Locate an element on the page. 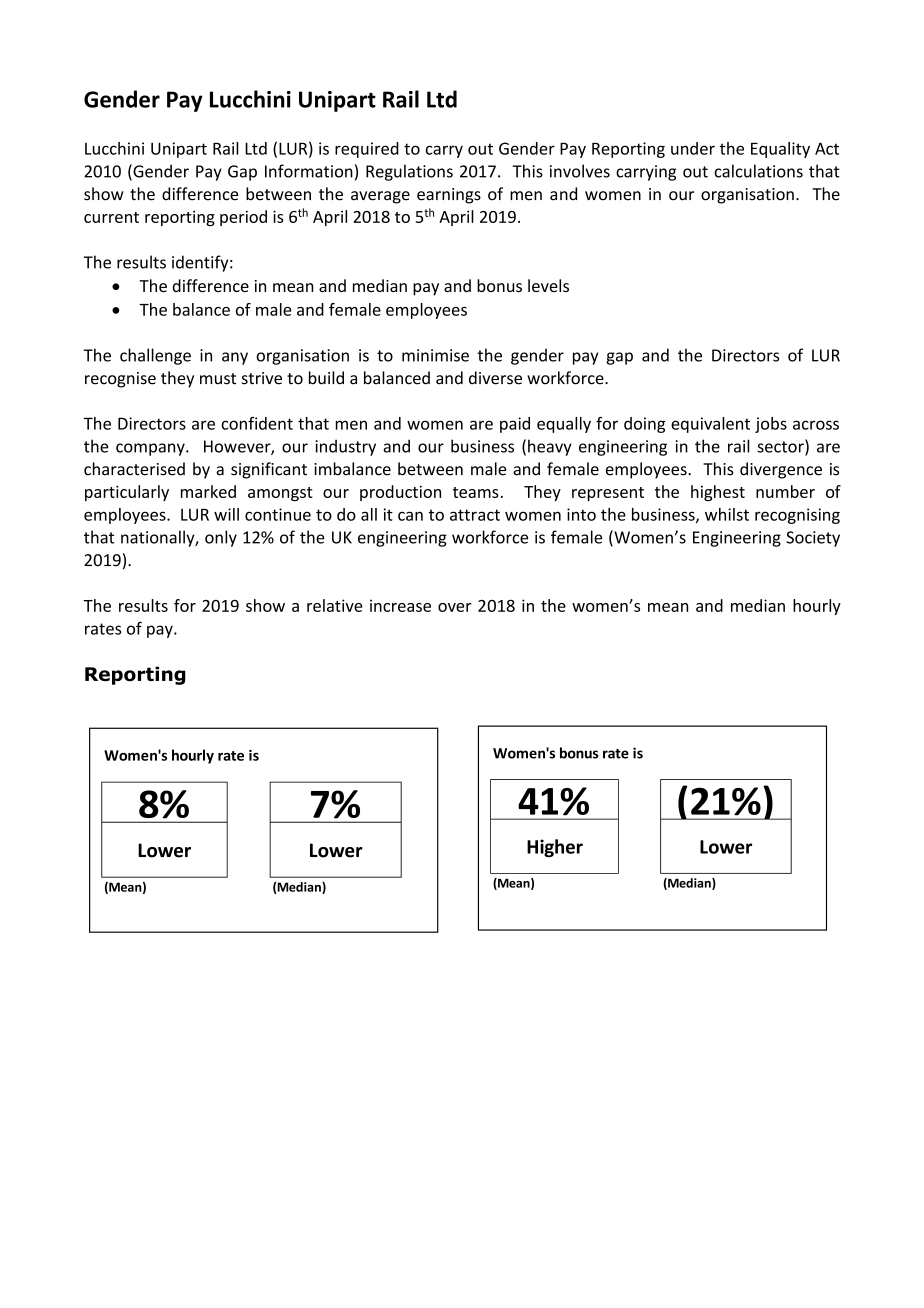 This image has width=924, height=1308. increase is located at coordinates (400, 605).
